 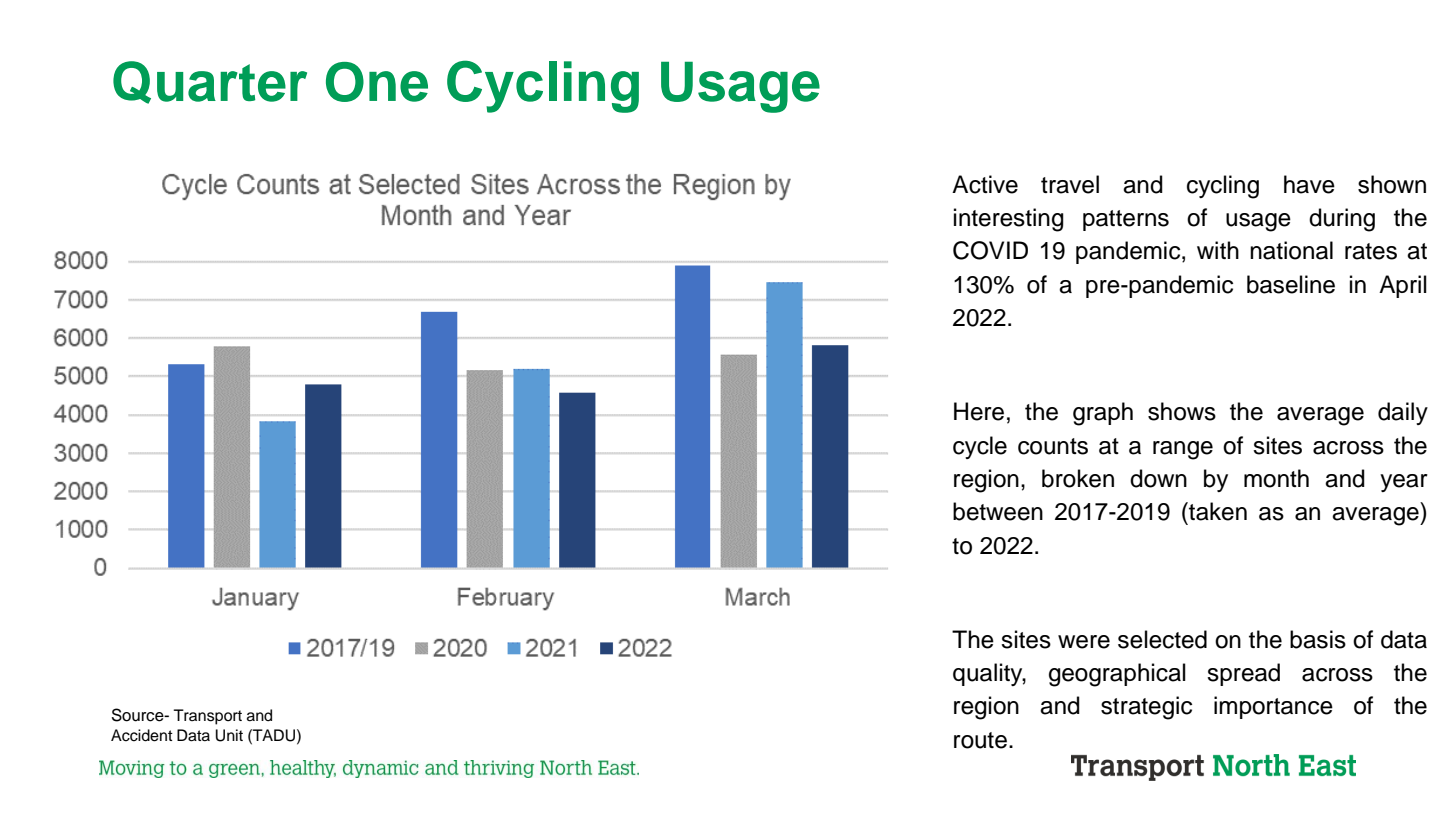 What do you see at coordinates (1276, 478) in the screenshot?
I see `month` at bounding box center [1276, 478].
